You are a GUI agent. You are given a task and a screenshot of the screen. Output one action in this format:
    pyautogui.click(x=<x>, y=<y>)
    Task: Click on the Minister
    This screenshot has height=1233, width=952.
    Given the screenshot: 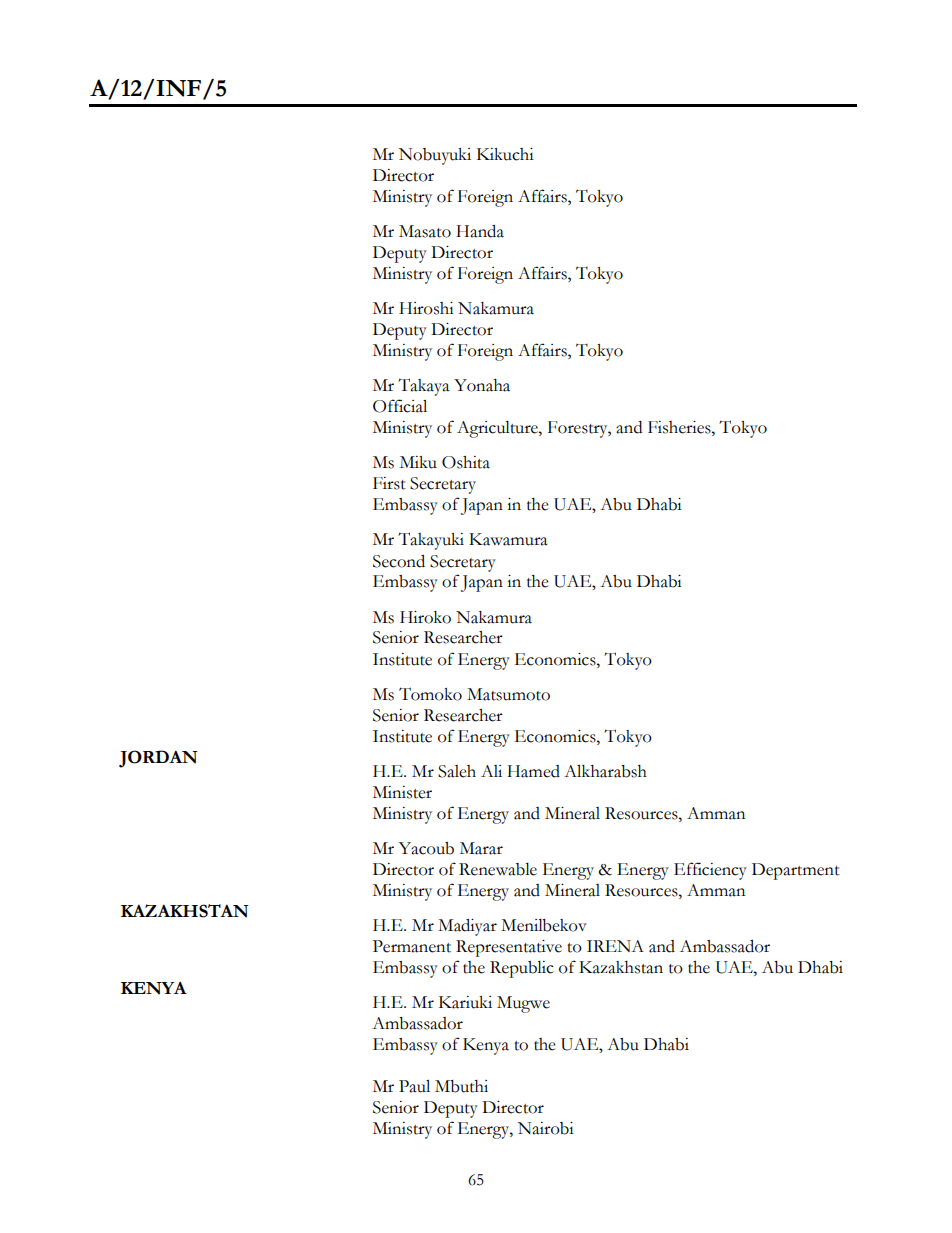 What is the action you would take?
    pyautogui.click(x=402, y=792)
